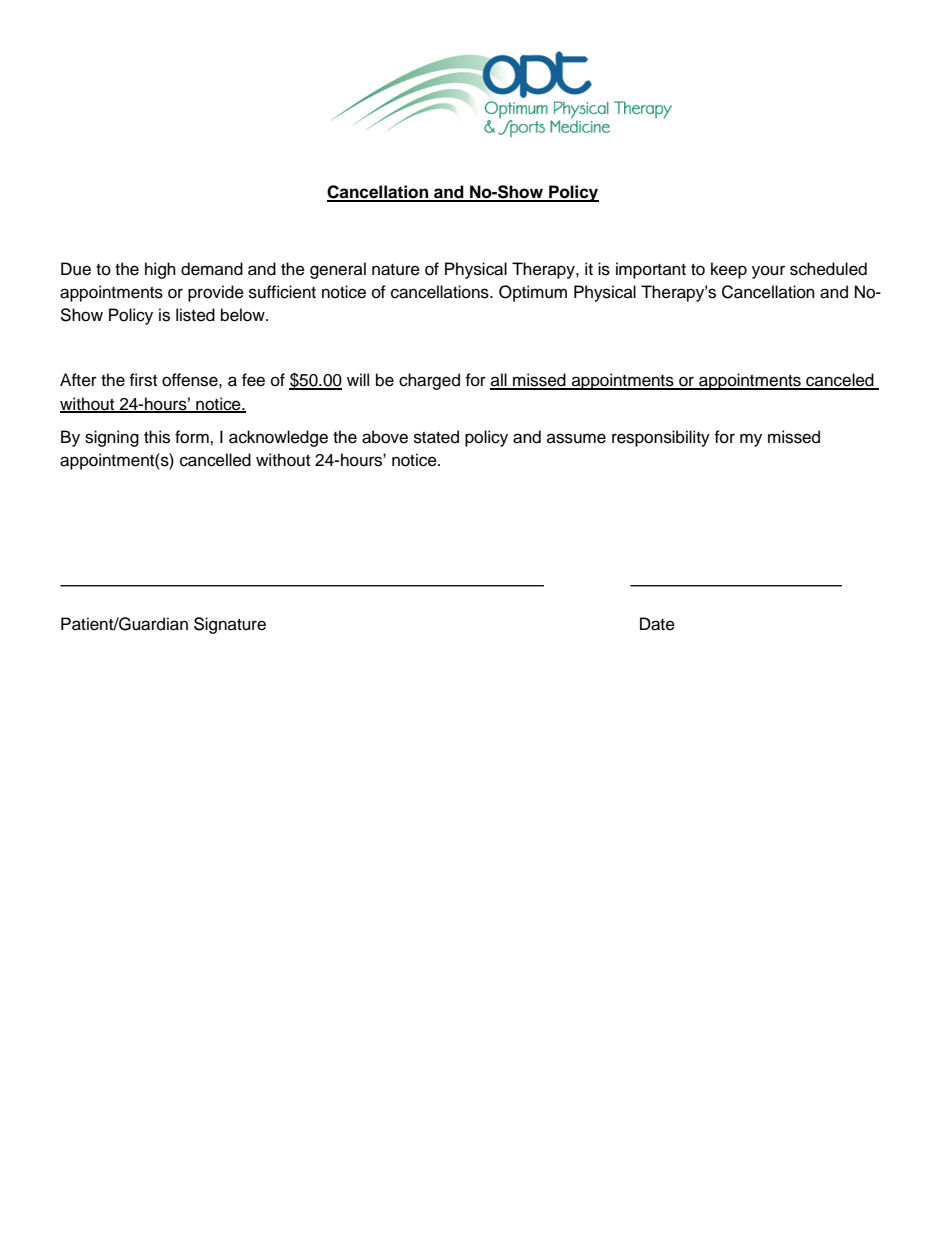  I want to click on responsibility, so click(661, 438).
